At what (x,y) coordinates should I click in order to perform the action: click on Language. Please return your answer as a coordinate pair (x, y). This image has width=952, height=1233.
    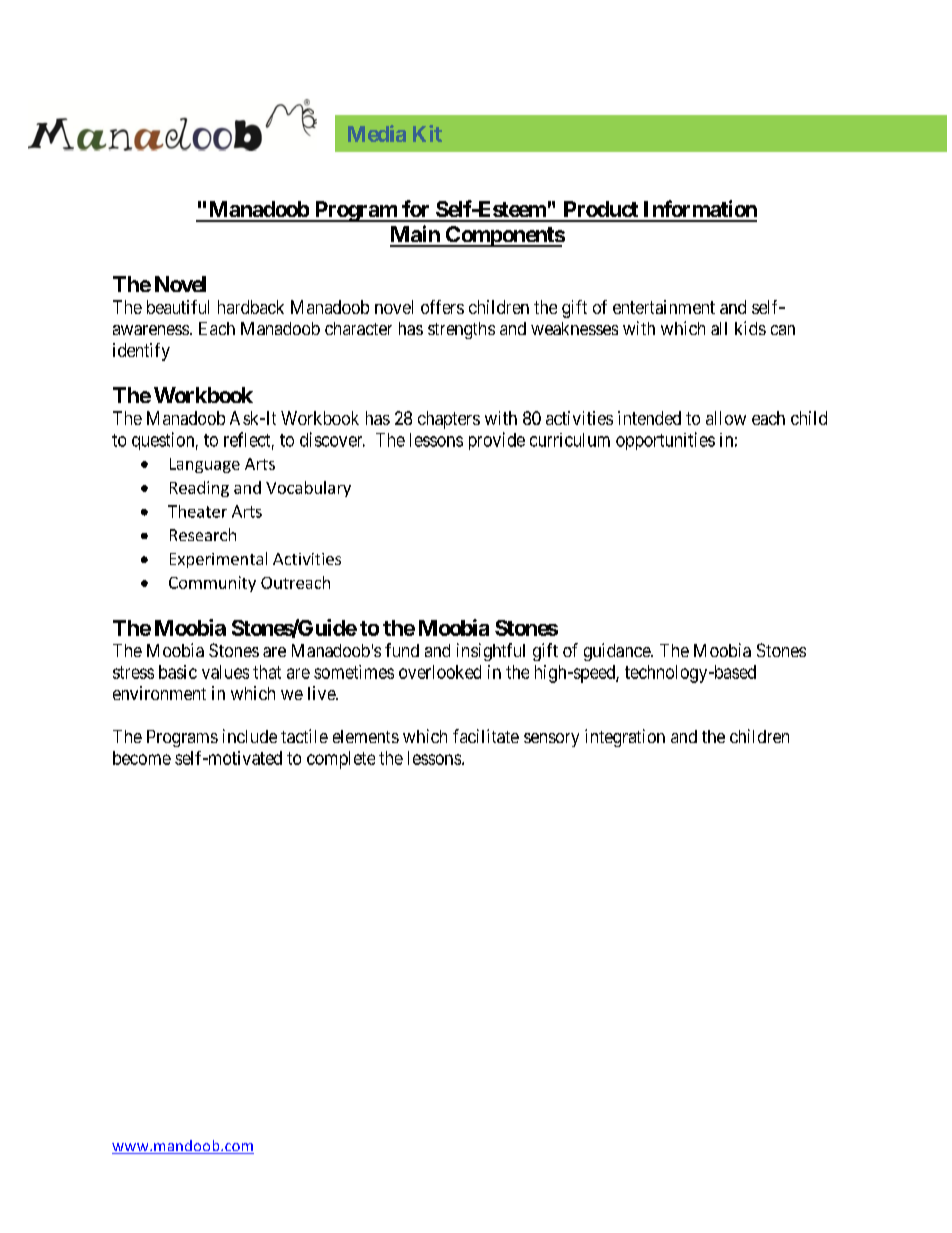
    Looking at the image, I should click on (205, 465).
